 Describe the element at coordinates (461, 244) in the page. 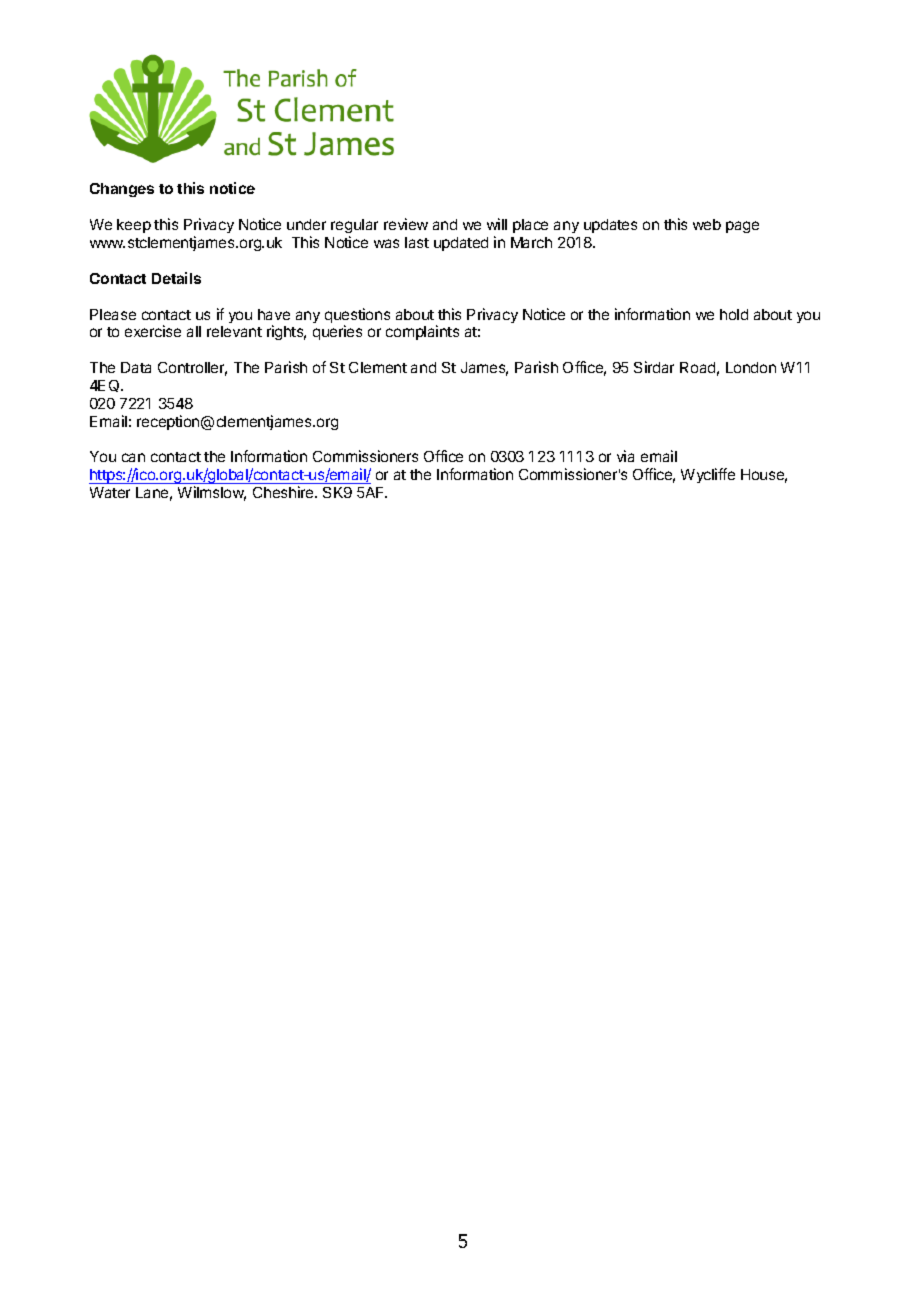

I see `updated` at that location.
